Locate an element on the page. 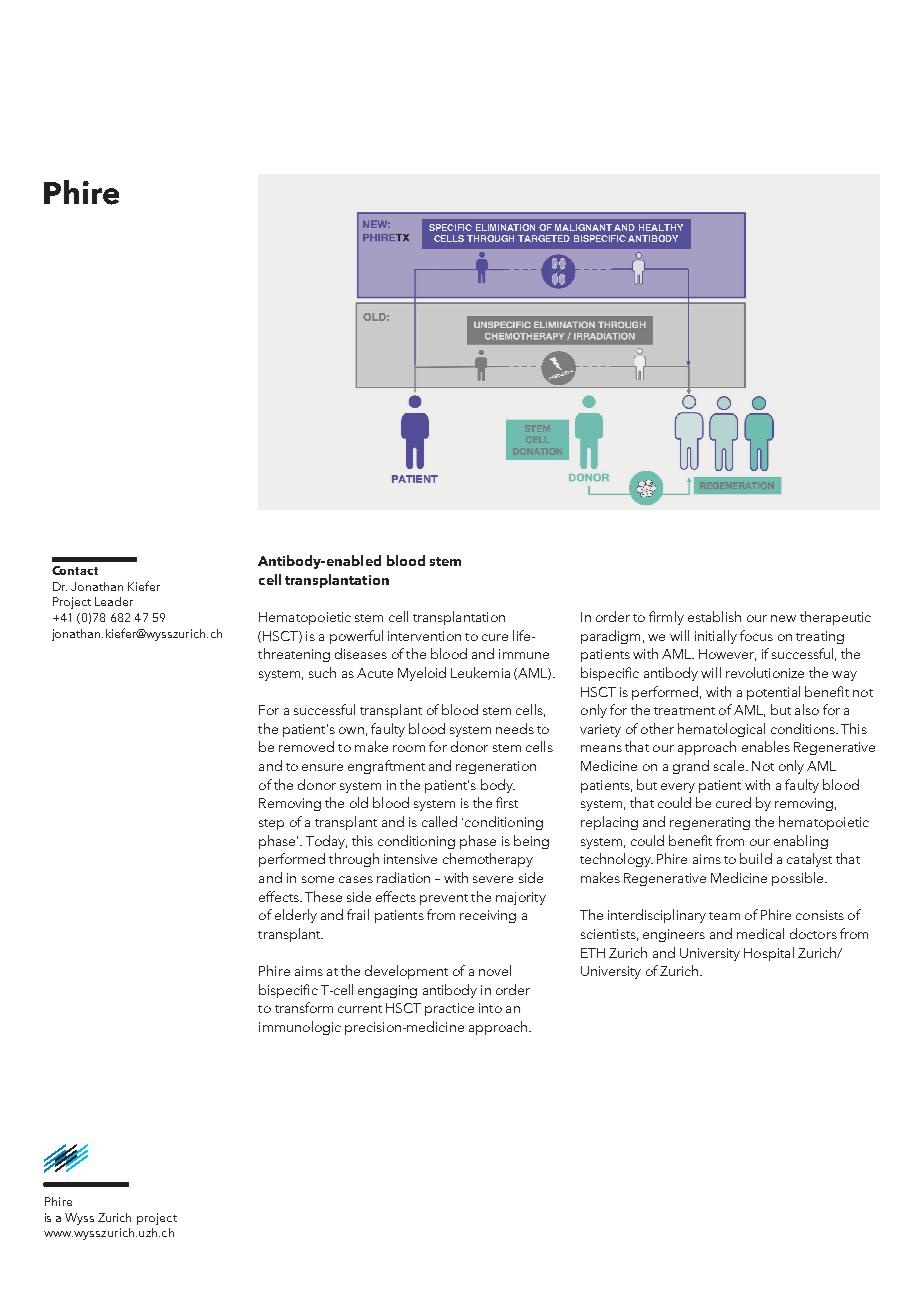  ELIMINATION is located at coordinates (505, 227).
